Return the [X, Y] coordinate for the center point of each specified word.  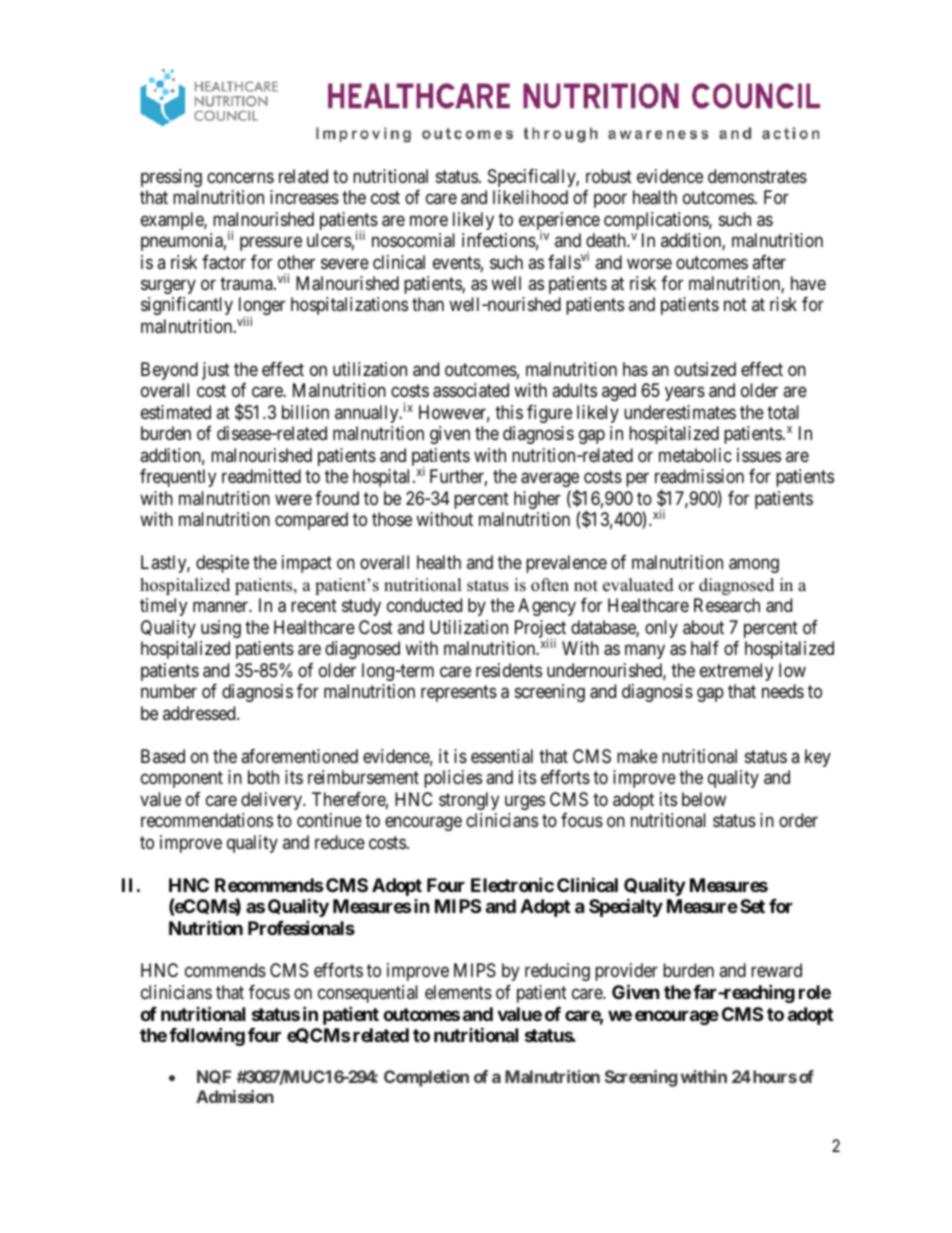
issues [759, 455]
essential [502, 756]
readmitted [261, 476]
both [263, 777]
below [704, 799]
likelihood [530, 197]
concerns [240, 177]
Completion [426, 1078]
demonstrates [757, 176]
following [207, 1036]
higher [537, 500]
